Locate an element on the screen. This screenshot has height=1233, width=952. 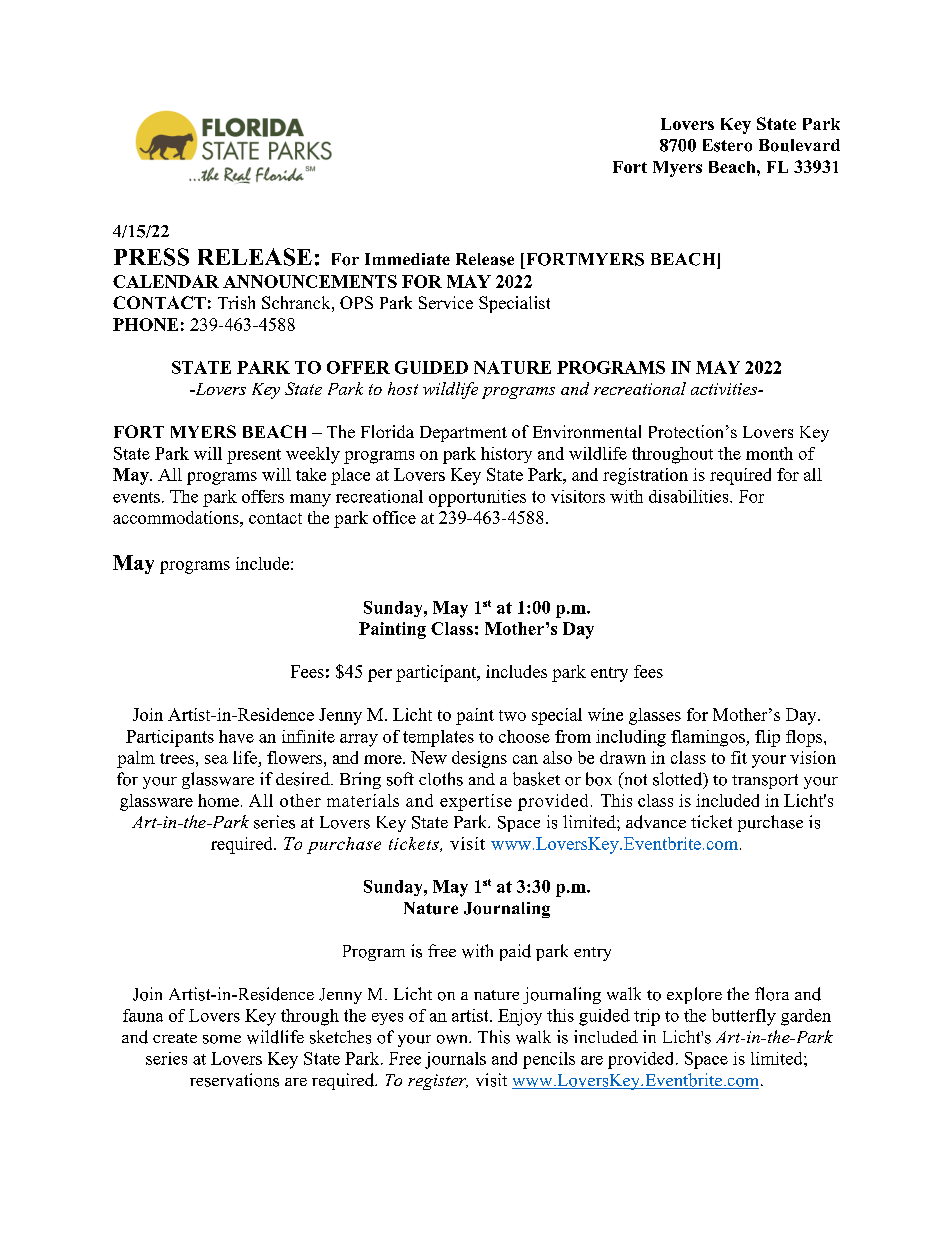
month is located at coordinates (769, 453).
